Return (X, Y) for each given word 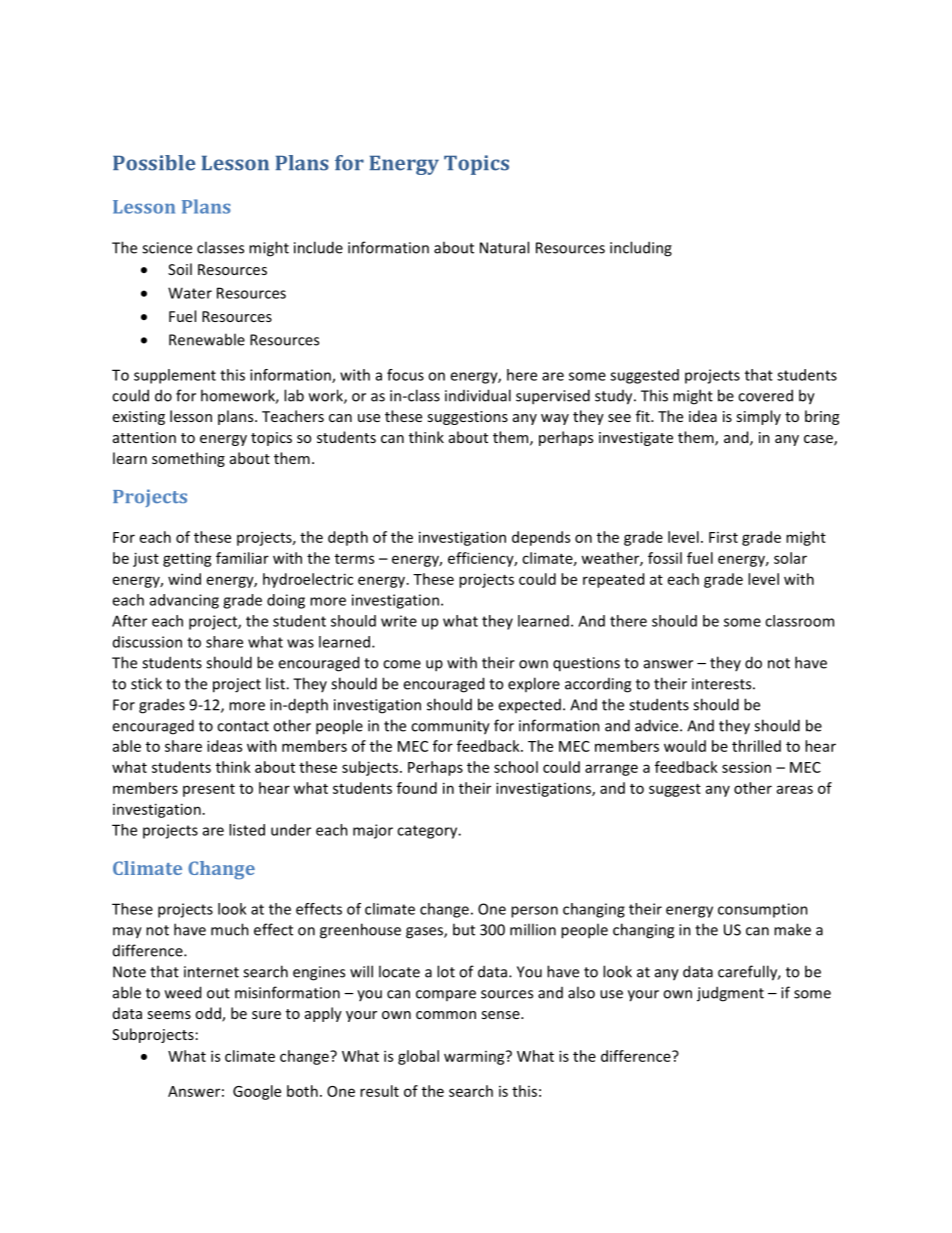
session (746, 767)
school (516, 767)
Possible (154, 163)
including (641, 249)
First (723, 537)
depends (541, 538)
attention (144, 437)
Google (257, 1092)
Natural (504, 247)
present (209, 790)
